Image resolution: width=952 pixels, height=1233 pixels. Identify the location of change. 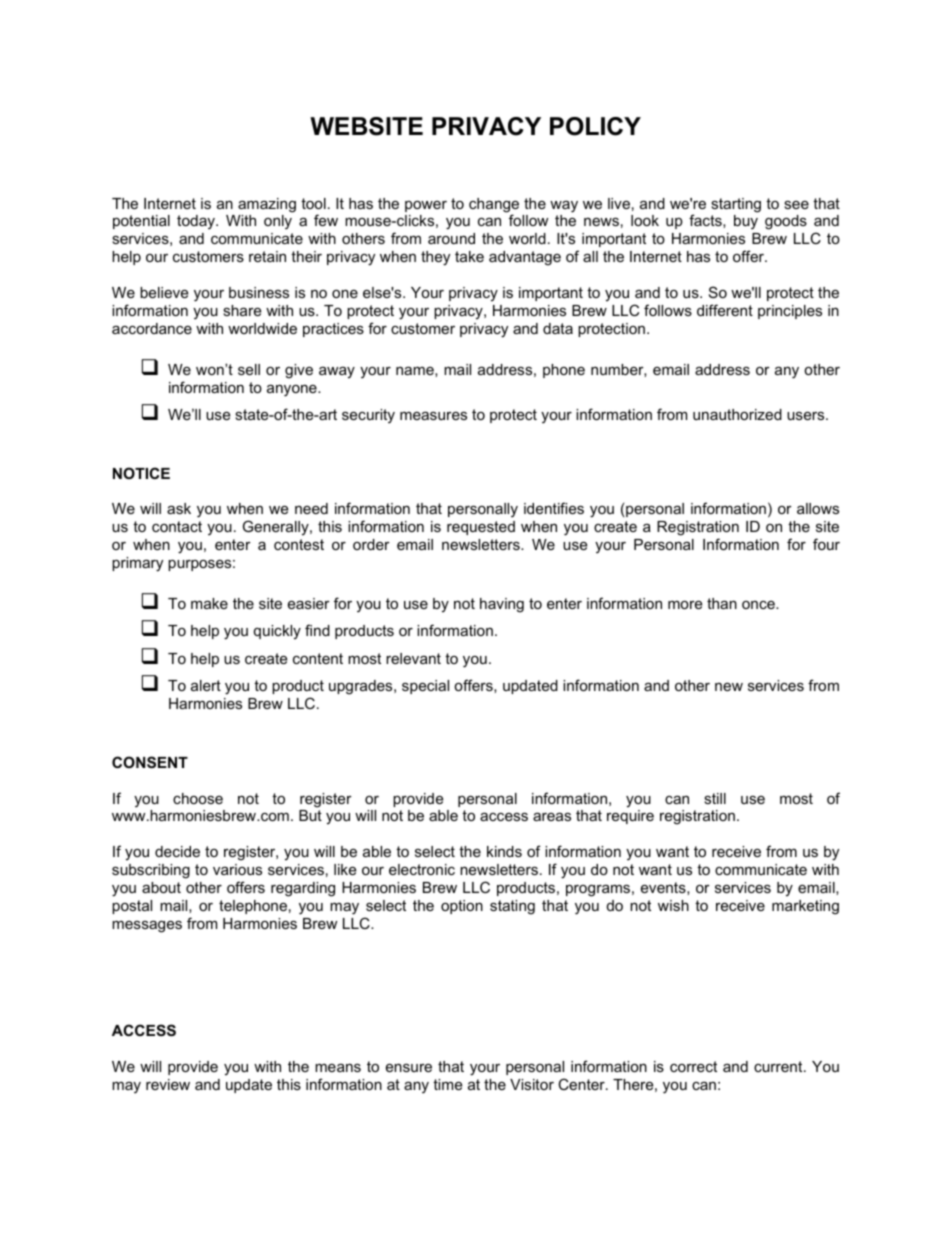
(494, 206).
